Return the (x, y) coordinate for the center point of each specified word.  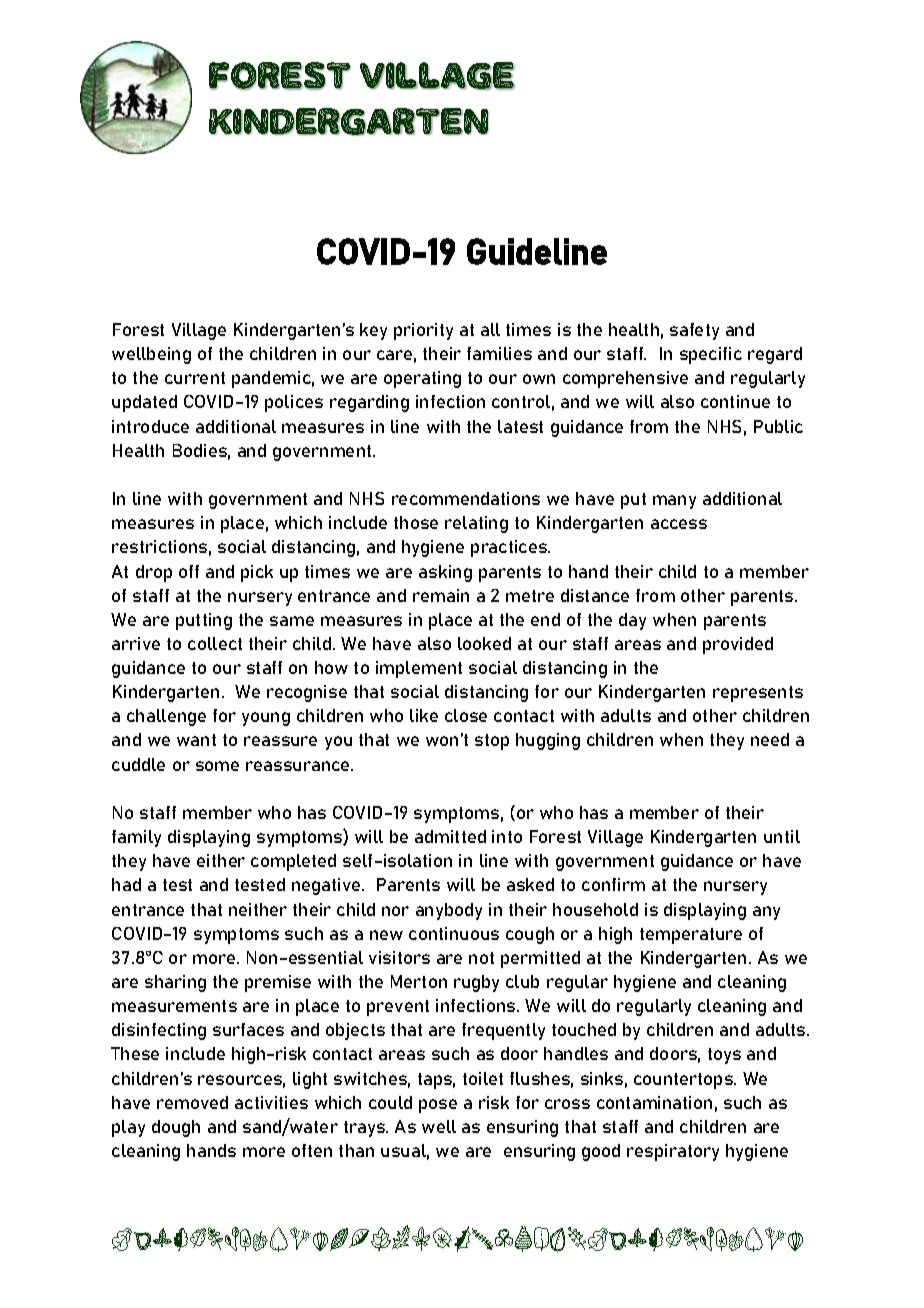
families (499, 353)
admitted (450, 836)
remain (441, 595)
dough (176, 1128)
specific (711, 355)
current (195, 378)
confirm (613, 884)
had (126, 884)
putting (204, 621)
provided (738, 645)
